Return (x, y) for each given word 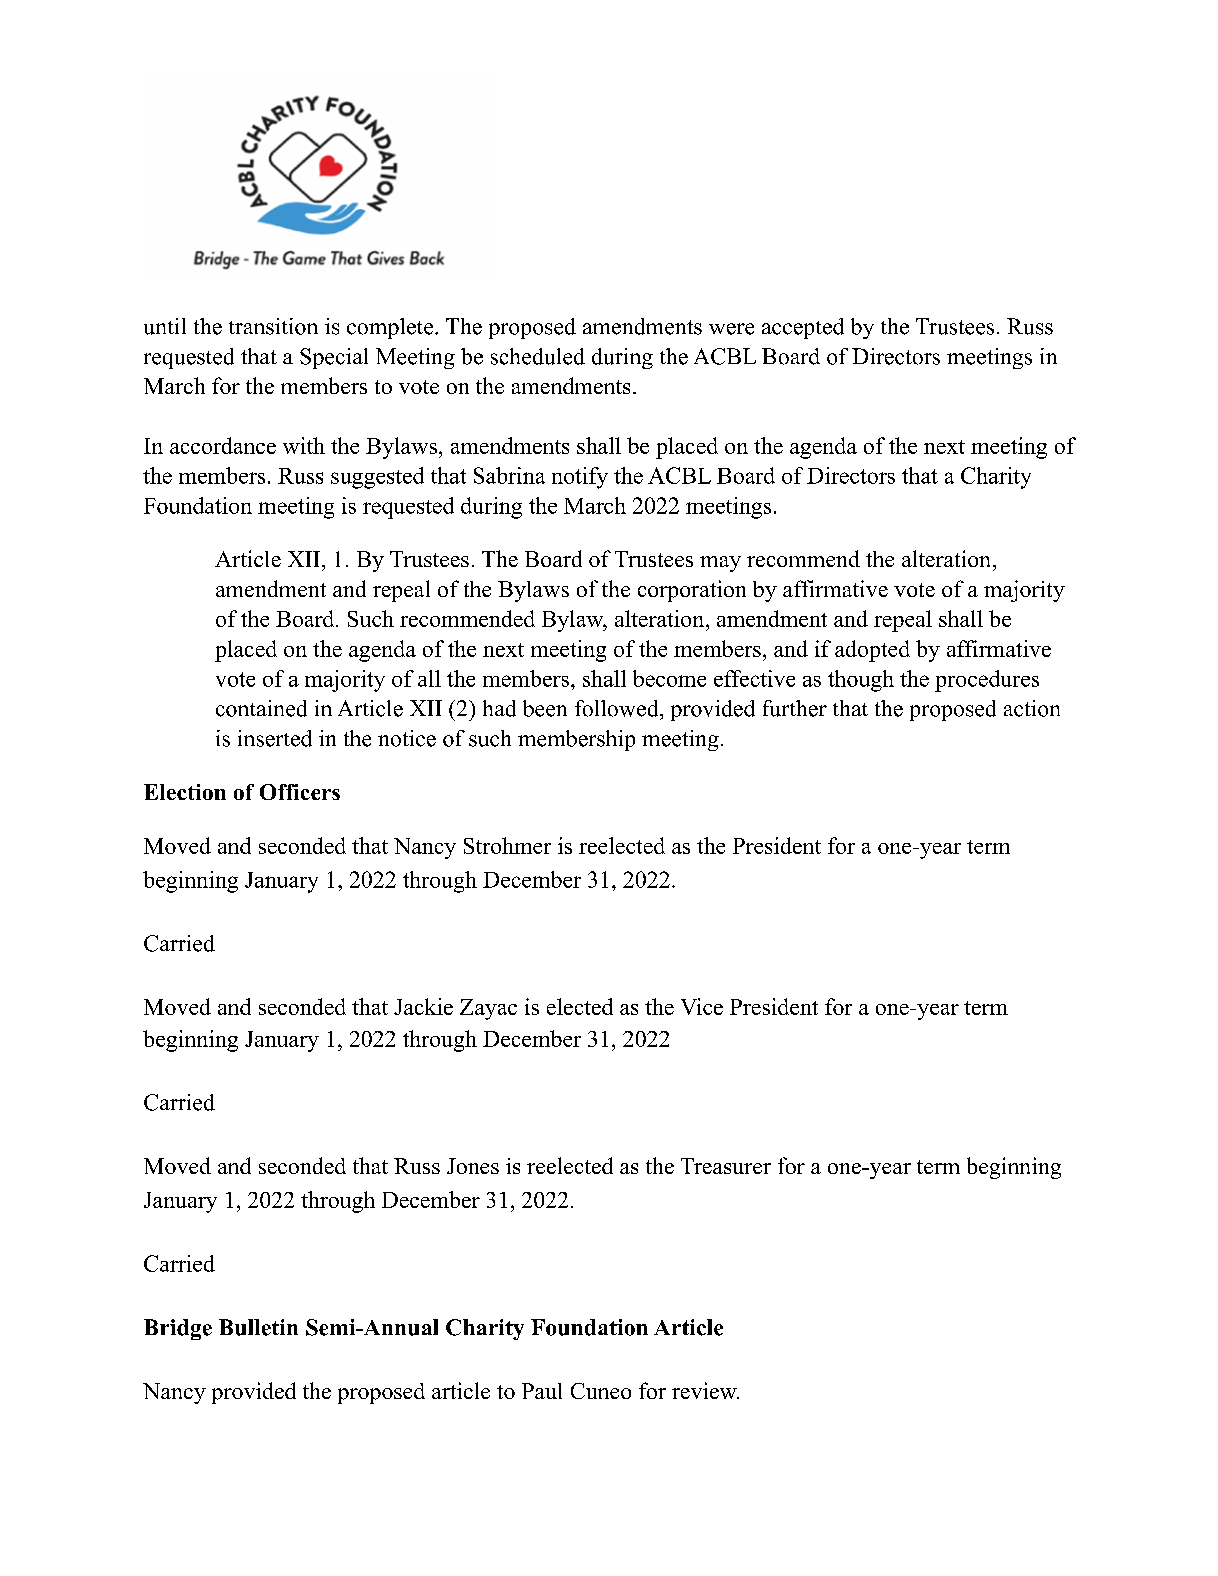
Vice (702, 1006)
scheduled (538, 356)
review (705, 1390)
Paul (542, 1391)
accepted (803, 328)
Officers (300, 792)
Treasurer (726, 1166)
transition (273, 326)
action (1032, 708)
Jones (473, 1166)
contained (261, 708)
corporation (692, 591)
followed (618, 708)
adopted (872, 651)
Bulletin (258, 1327)
